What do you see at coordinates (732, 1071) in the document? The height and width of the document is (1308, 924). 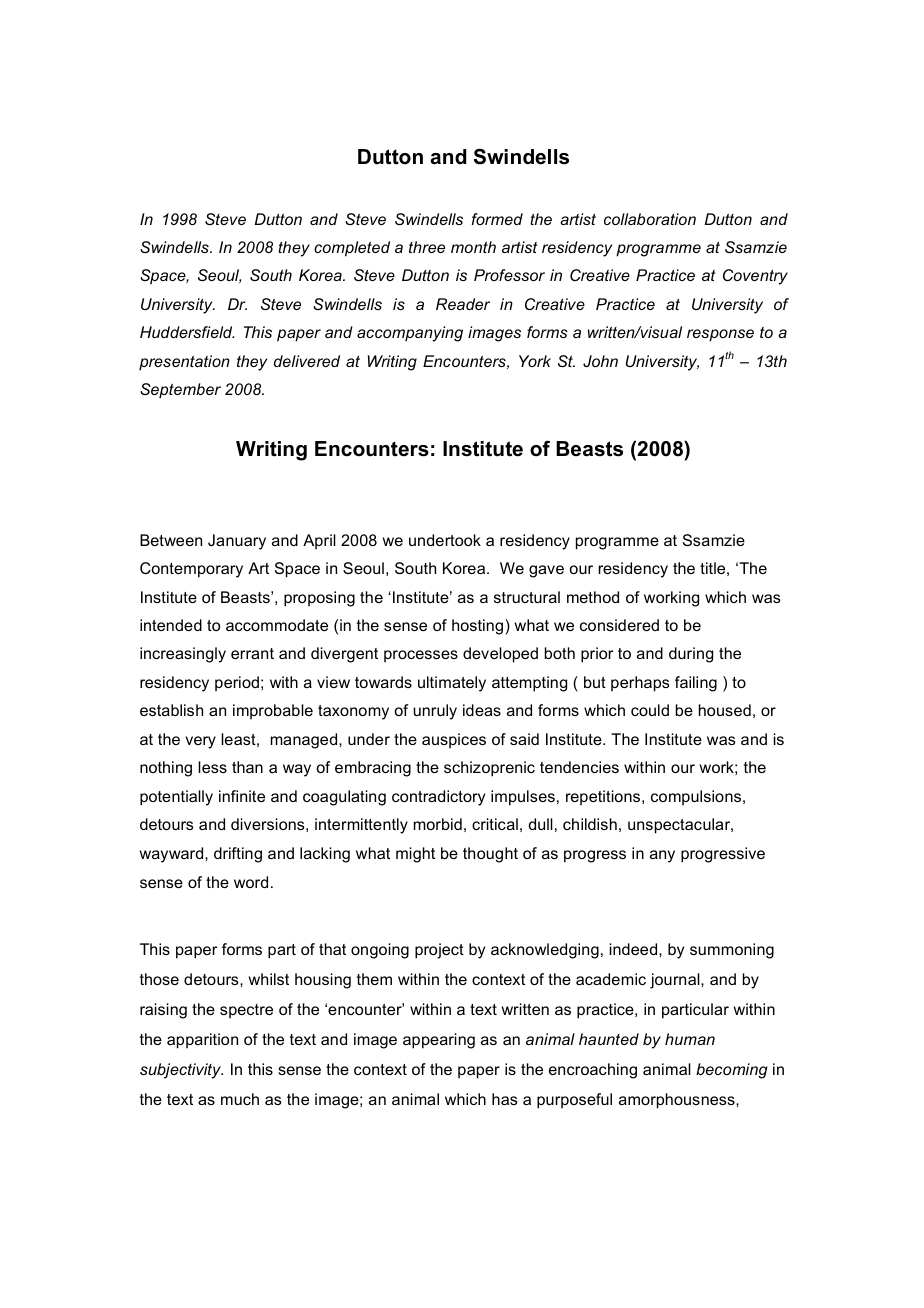 I see `becoming` at bounding box center [732, 1071].
